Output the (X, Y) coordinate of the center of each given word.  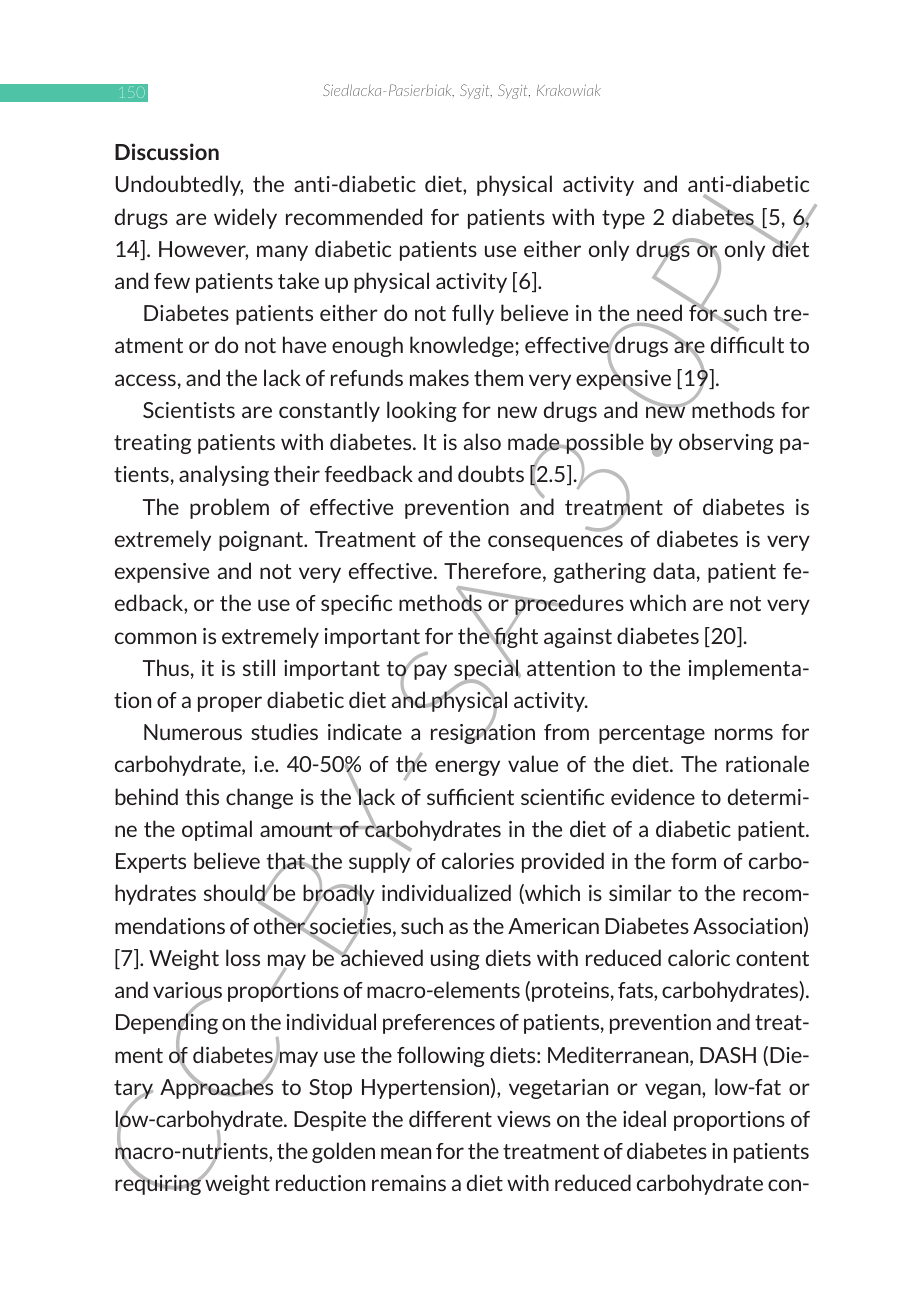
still (259, 667)
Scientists (189, 410)
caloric (699, 957)
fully (473, 314)
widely (245, 218)
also (482, 441)
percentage (652, 734)
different (450, 1118)
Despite (330, 1121)
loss (243, 957)
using (455, 960)
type (623, 219)
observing (726, 443)
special (487, 670)
